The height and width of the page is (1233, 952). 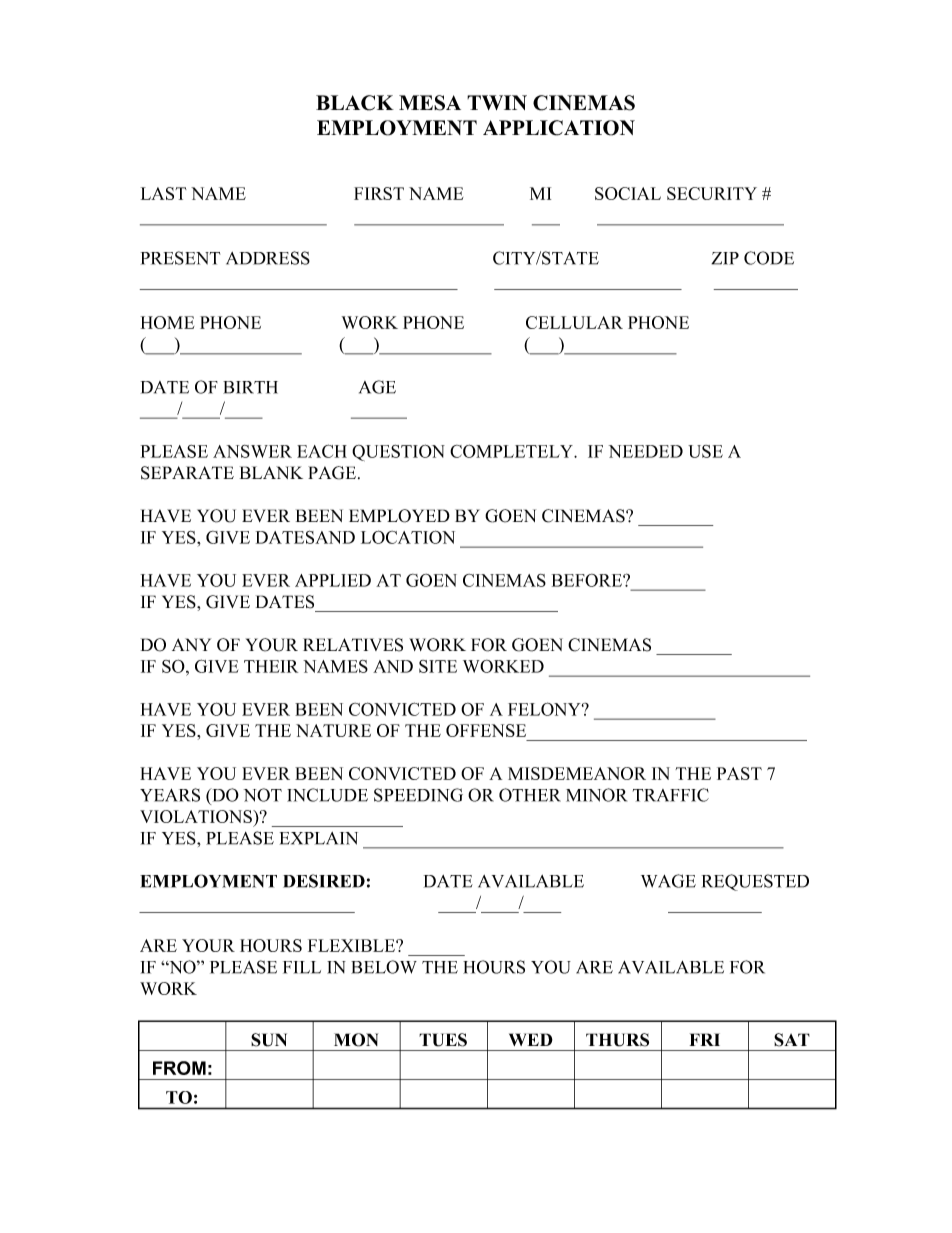 What do you see at coordinates (408, 537) in the page?
I see `LOCATION` at bounding box center [408, 537].
